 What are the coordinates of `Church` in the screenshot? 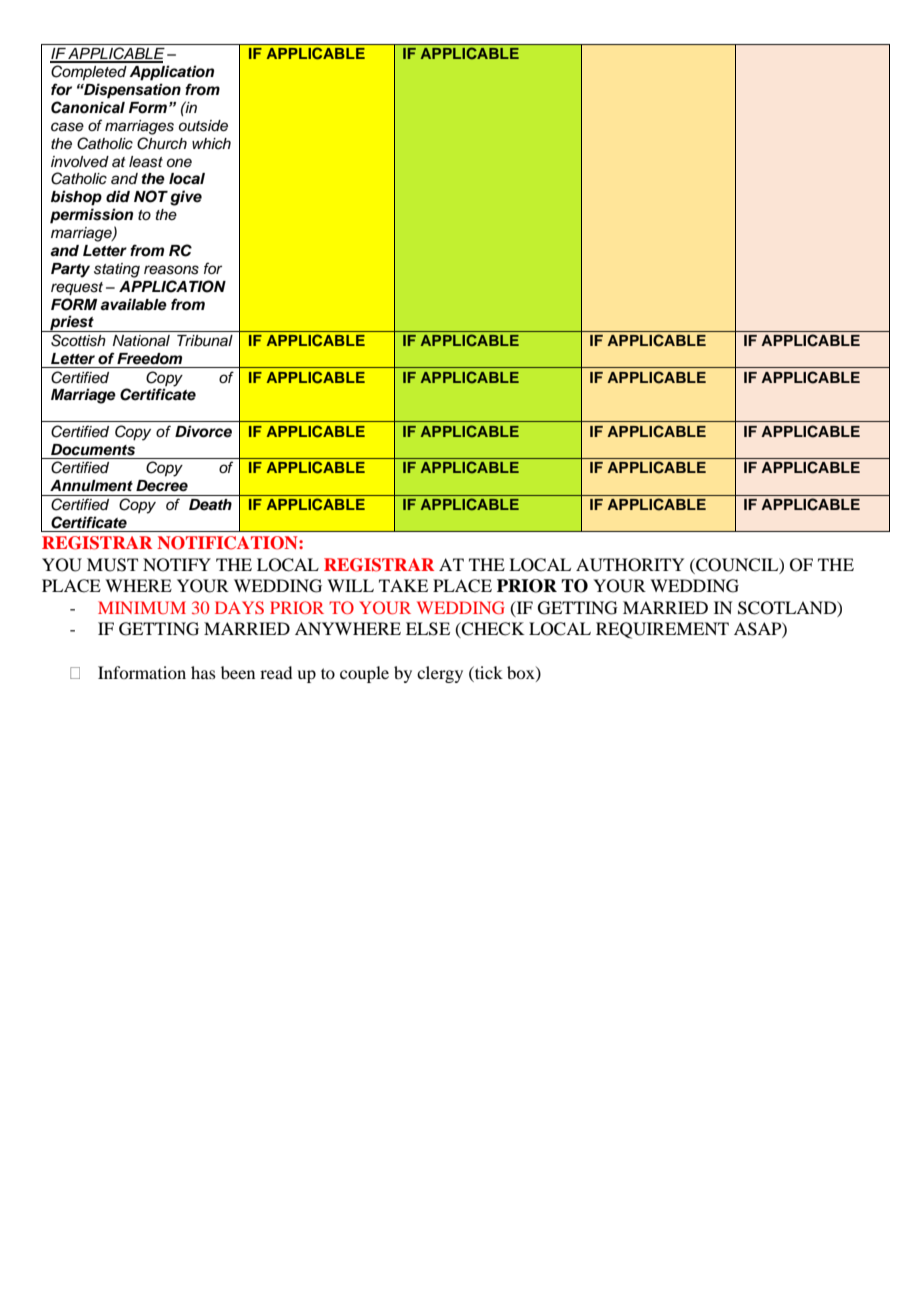 It's located at (162, 143).
